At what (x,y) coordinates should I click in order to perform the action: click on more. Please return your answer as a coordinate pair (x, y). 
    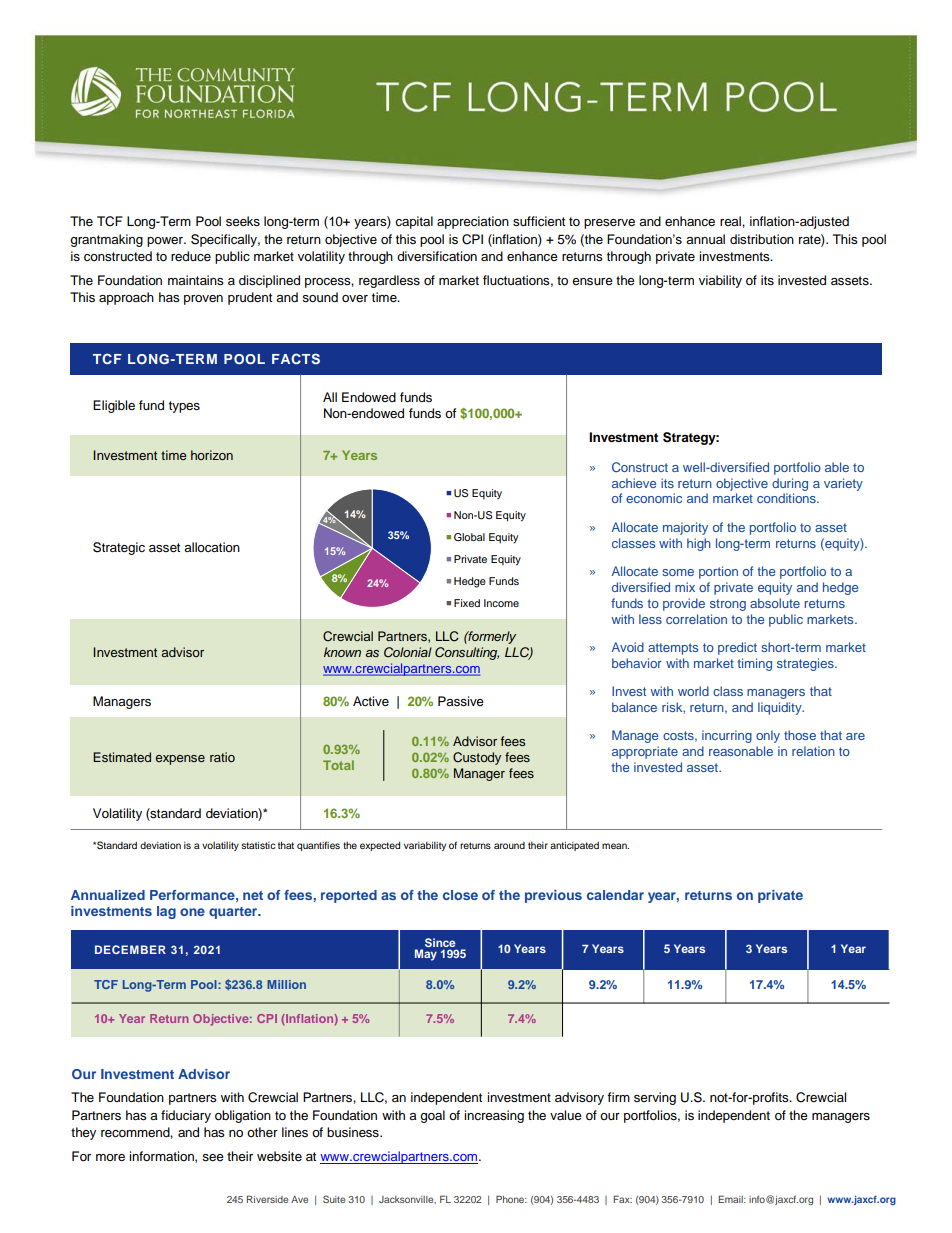
    Looking at the image, I should click on (110, 1157).
